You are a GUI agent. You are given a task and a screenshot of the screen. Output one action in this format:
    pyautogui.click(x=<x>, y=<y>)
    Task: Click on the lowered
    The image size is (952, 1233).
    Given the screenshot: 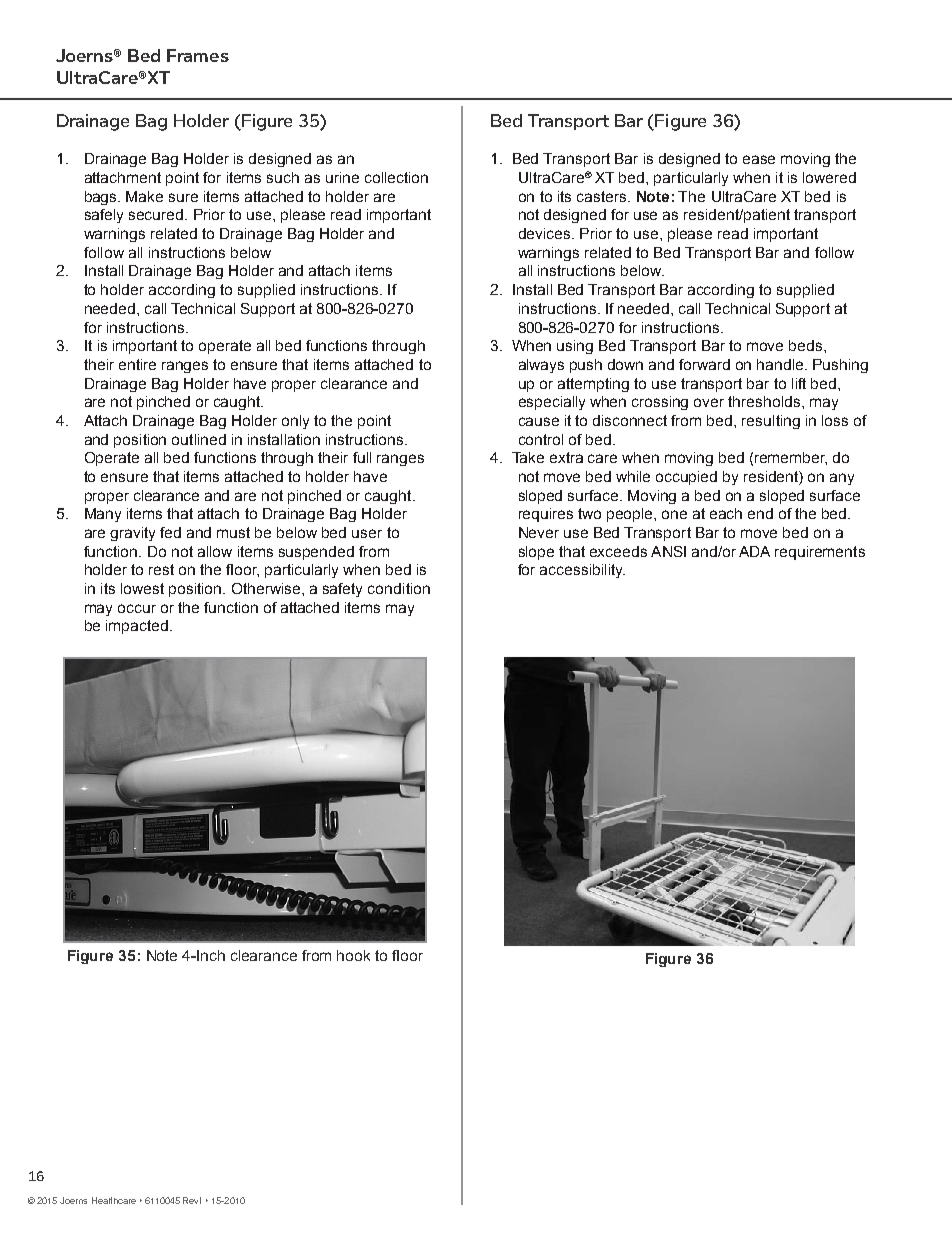 What is the action you would take?
    pyautogui.click(x=829, y=177)
